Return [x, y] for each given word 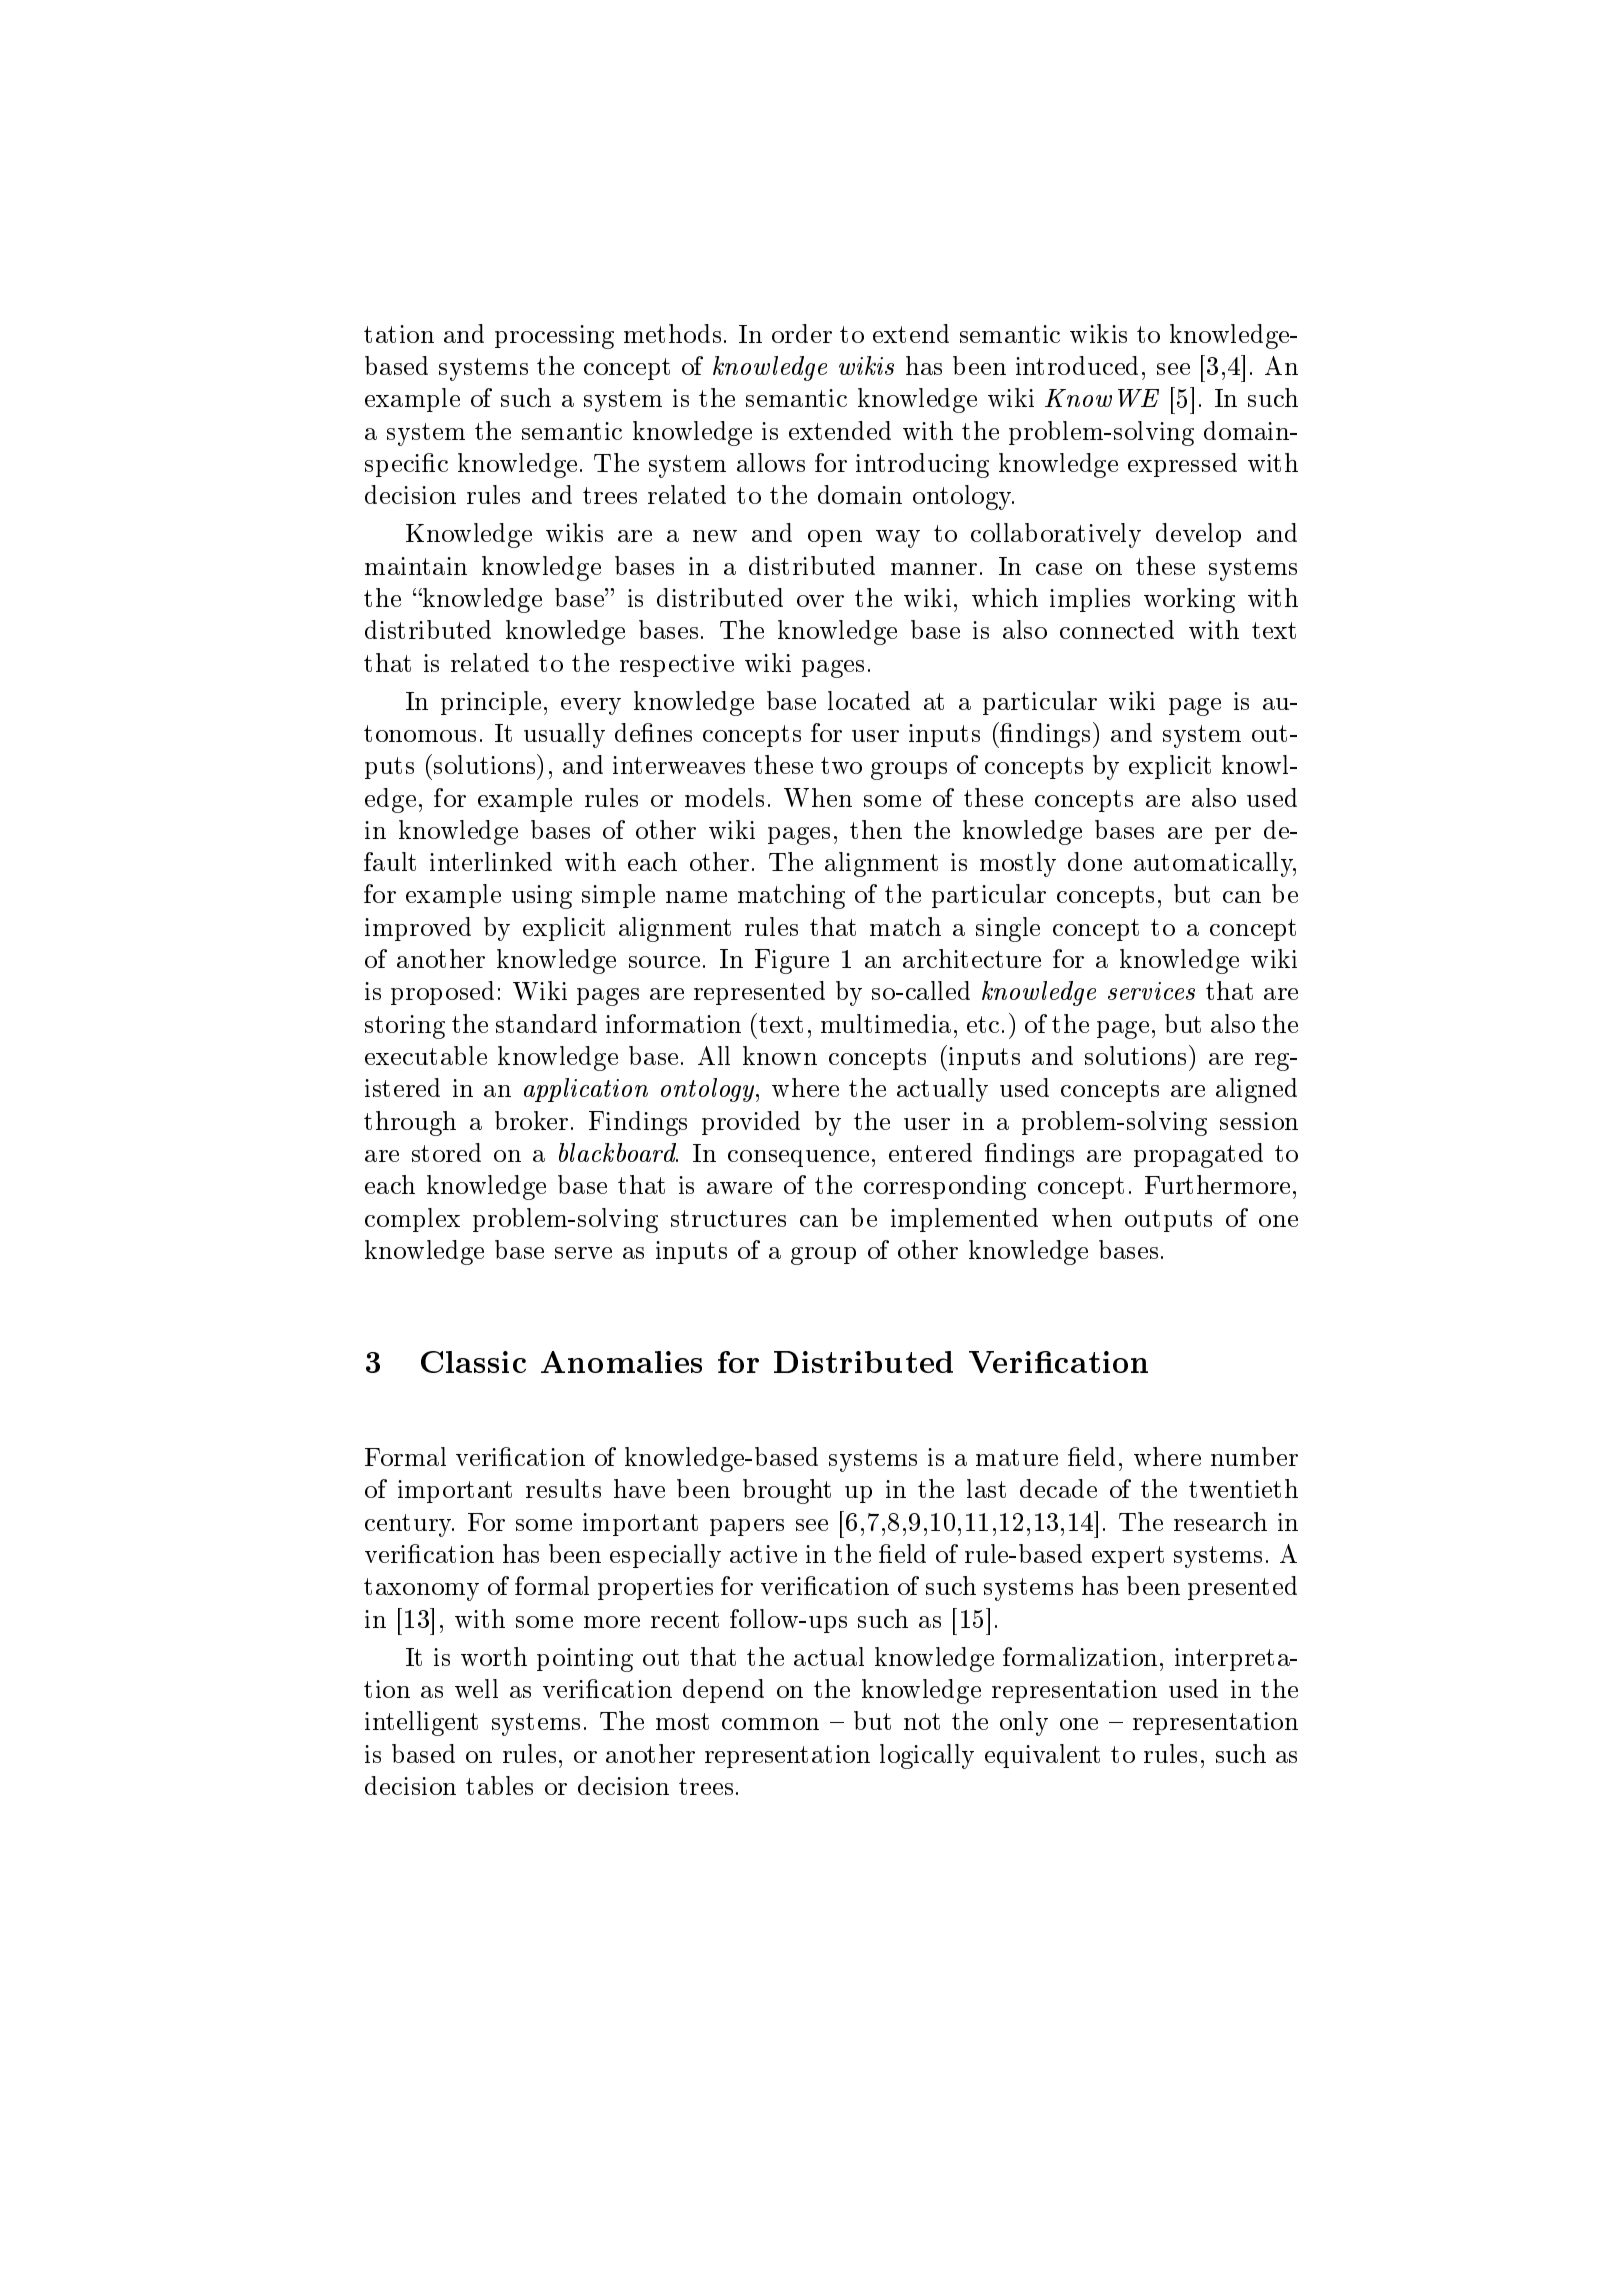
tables [499, 1785]
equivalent [1042, 1756]
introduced [1077, 365]
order [802, 333]
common [770, 1724]
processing [554, 337]
